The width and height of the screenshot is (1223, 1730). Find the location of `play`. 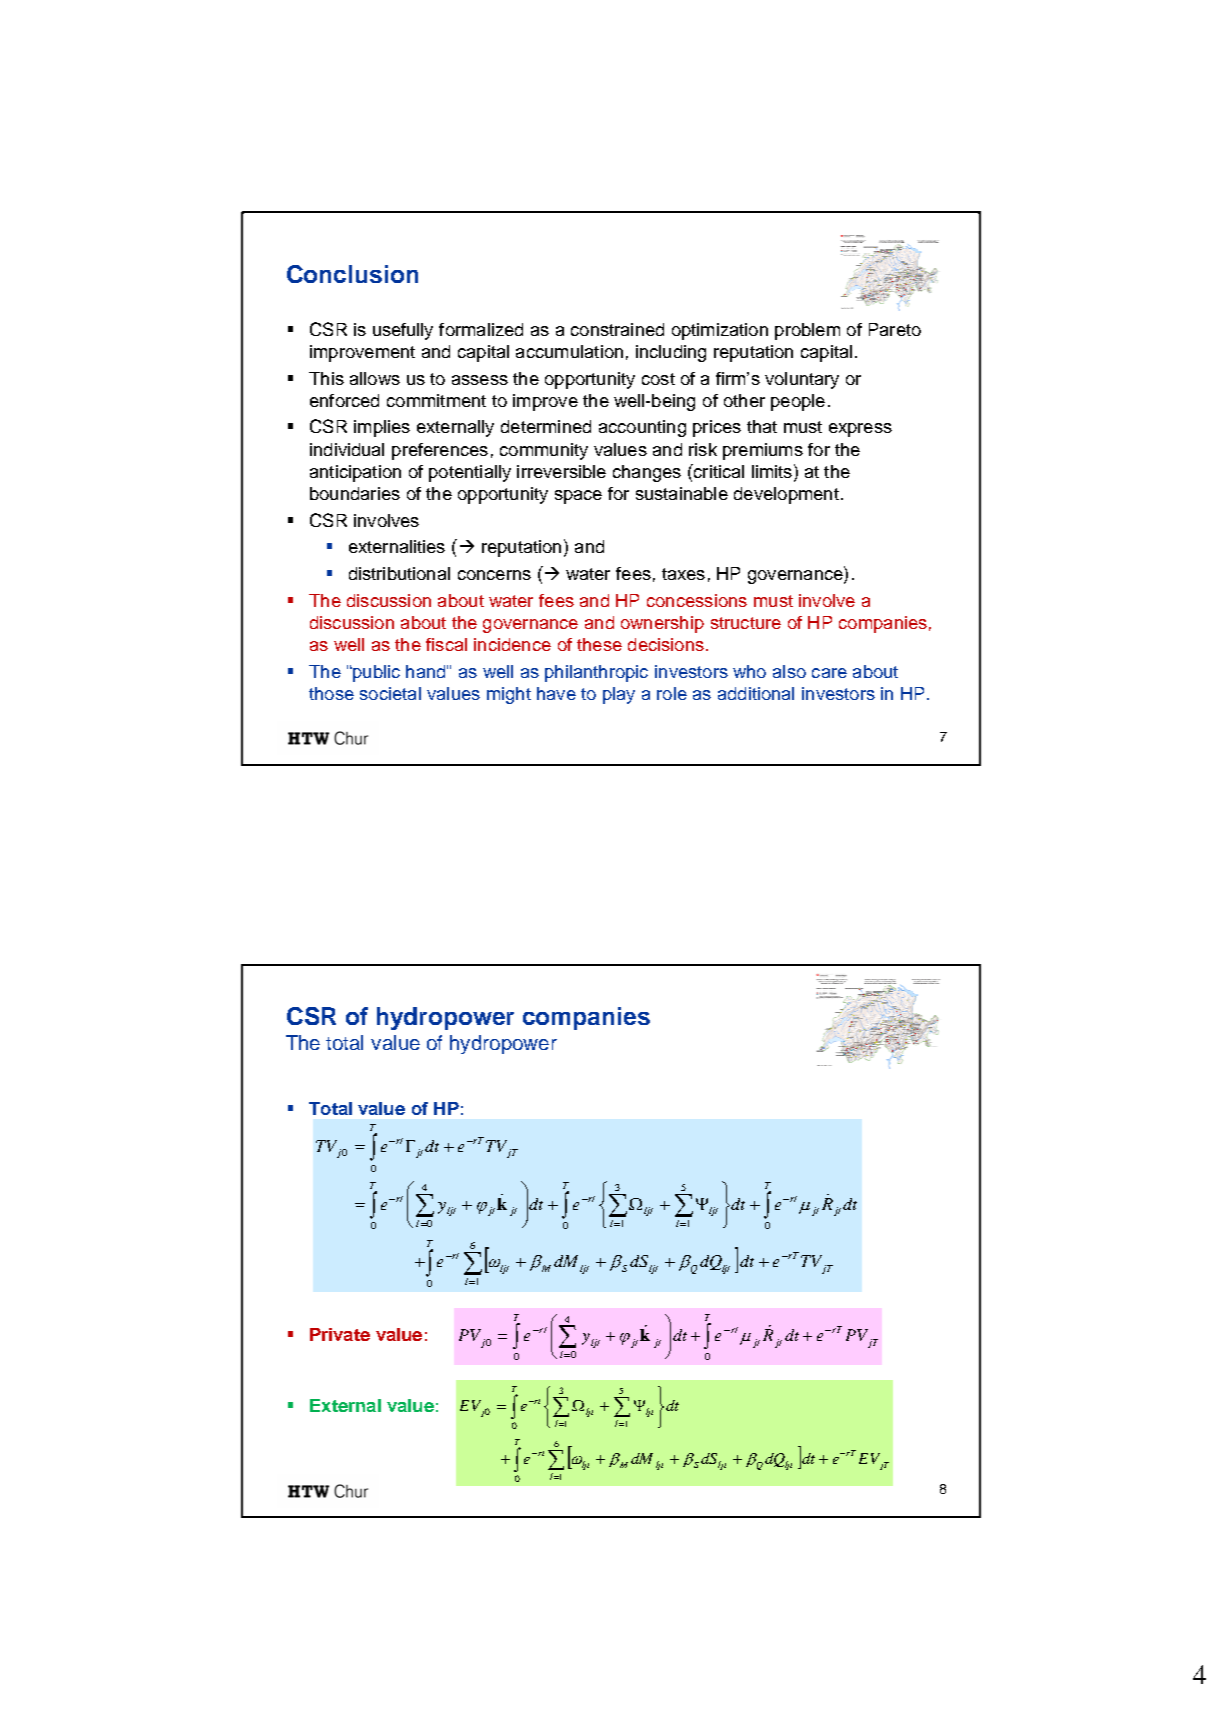

play is located at coordinates (619, 695).
